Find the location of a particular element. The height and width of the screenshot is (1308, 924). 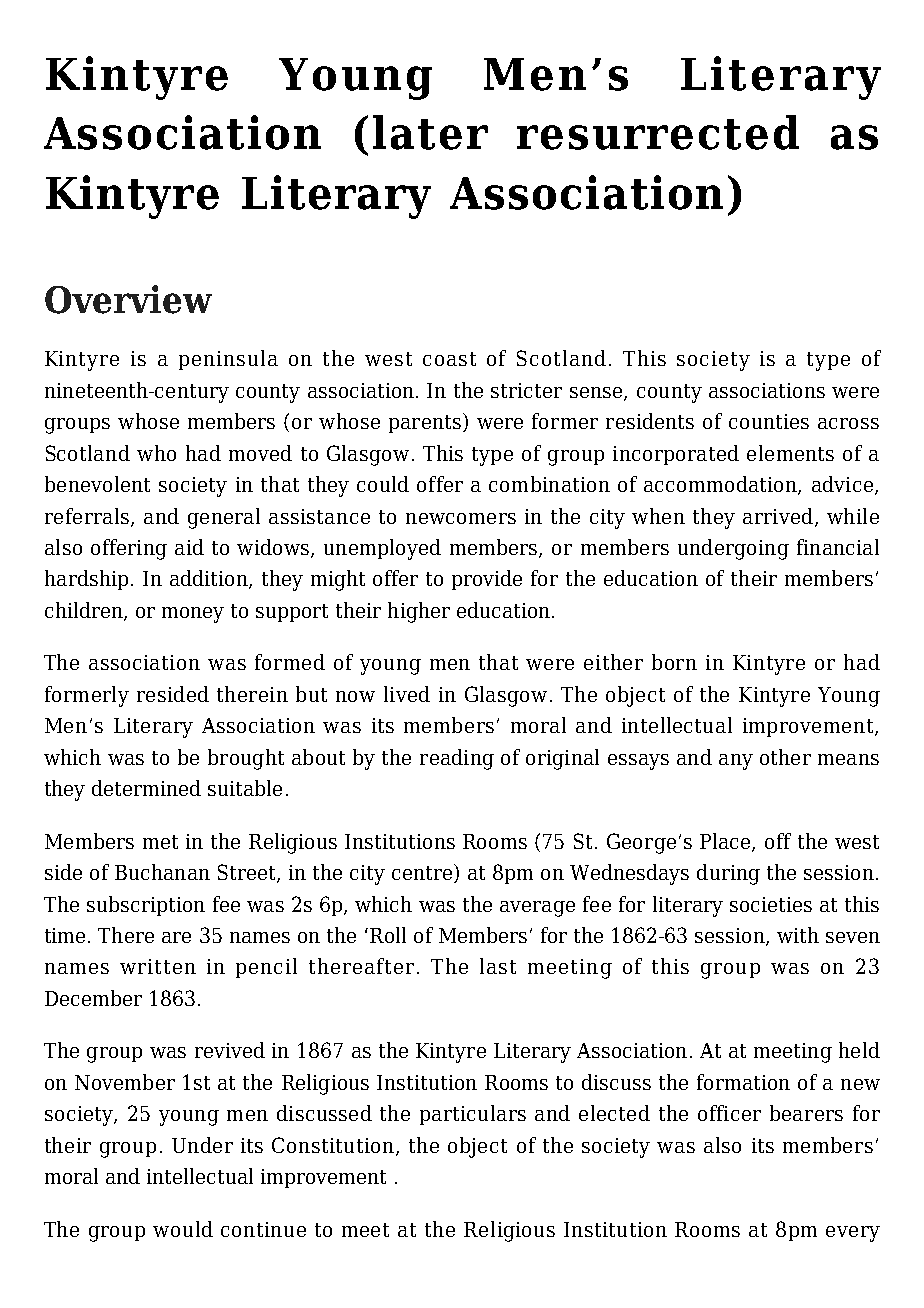

born is located at coordinates (674, 662).
